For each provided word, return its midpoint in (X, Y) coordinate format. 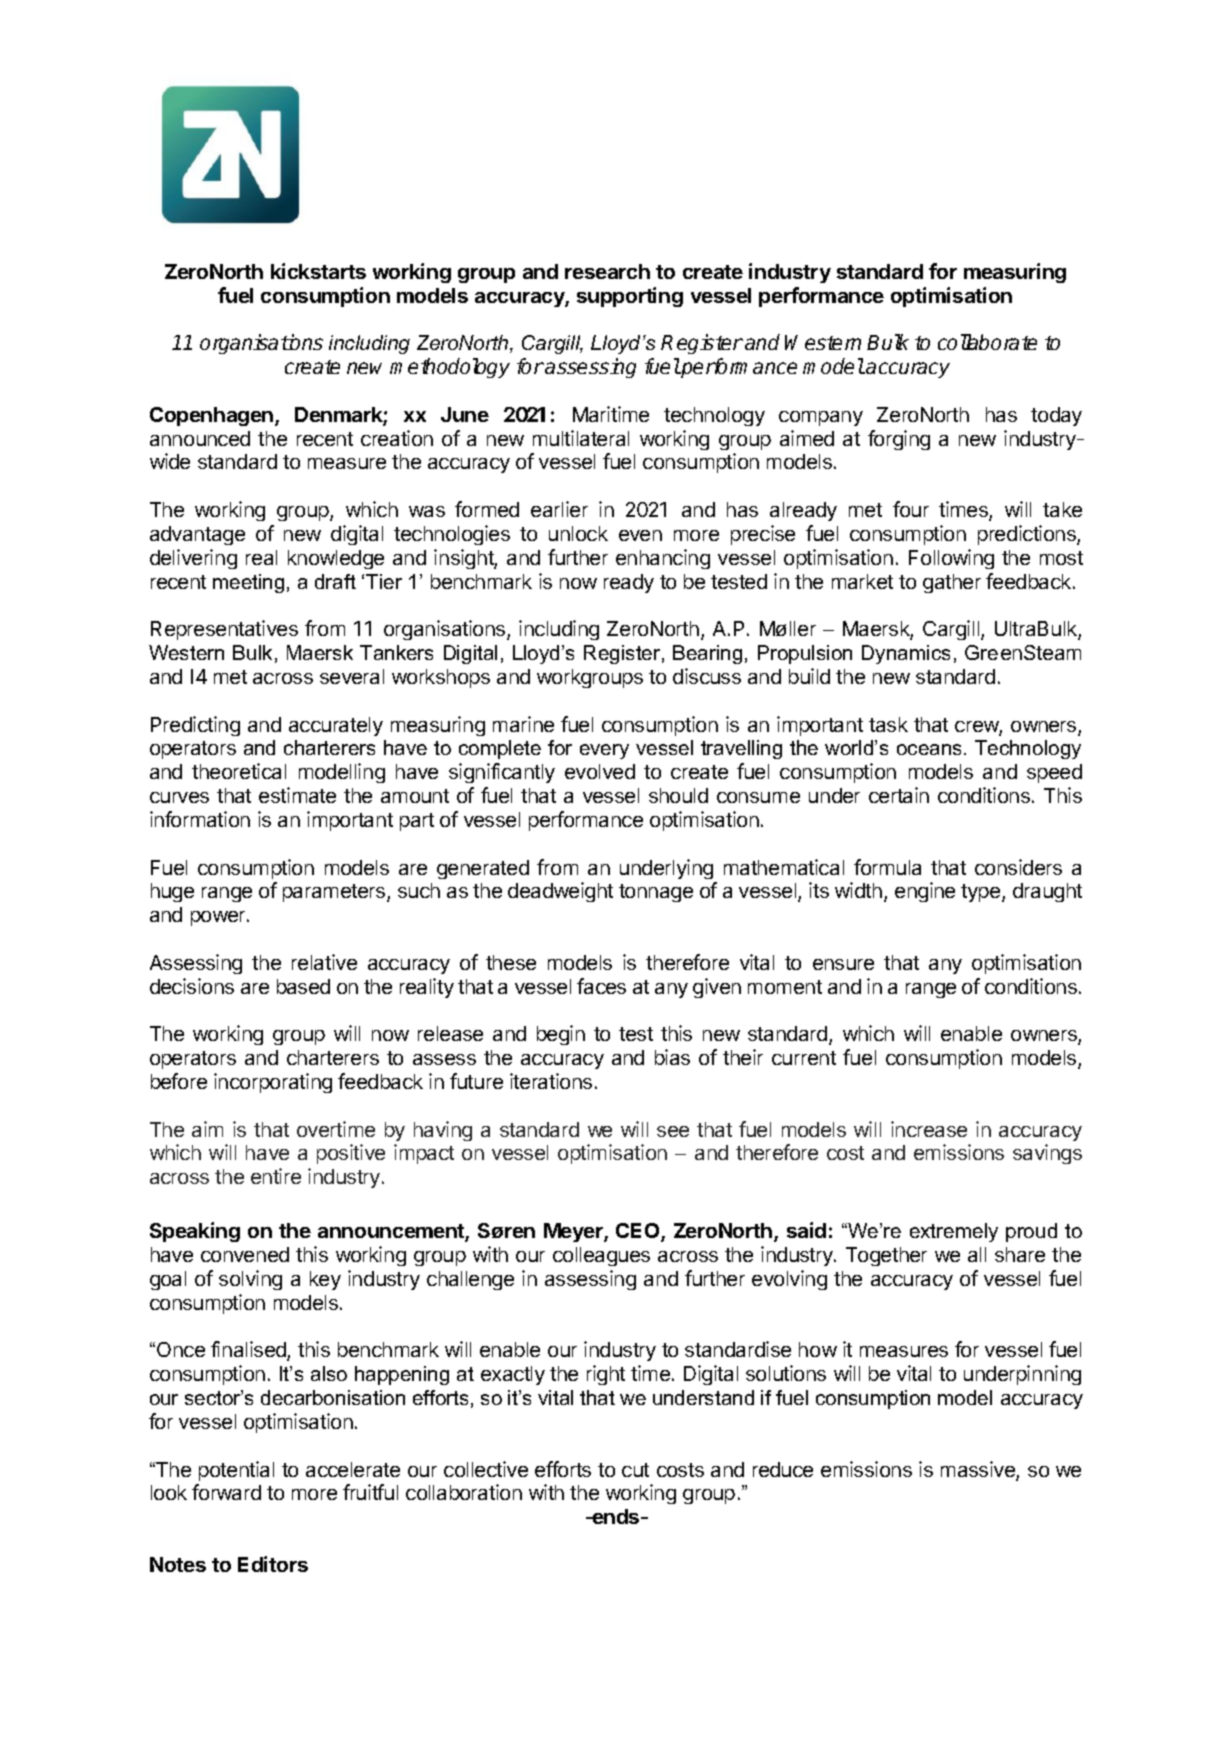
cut (635, 1470)
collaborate (987, 342)
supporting (630, 297)
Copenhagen (211, 416)
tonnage (656, 893)
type (982, 893)
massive (979, 1470)
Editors (273, 1564)
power (219, 918)
